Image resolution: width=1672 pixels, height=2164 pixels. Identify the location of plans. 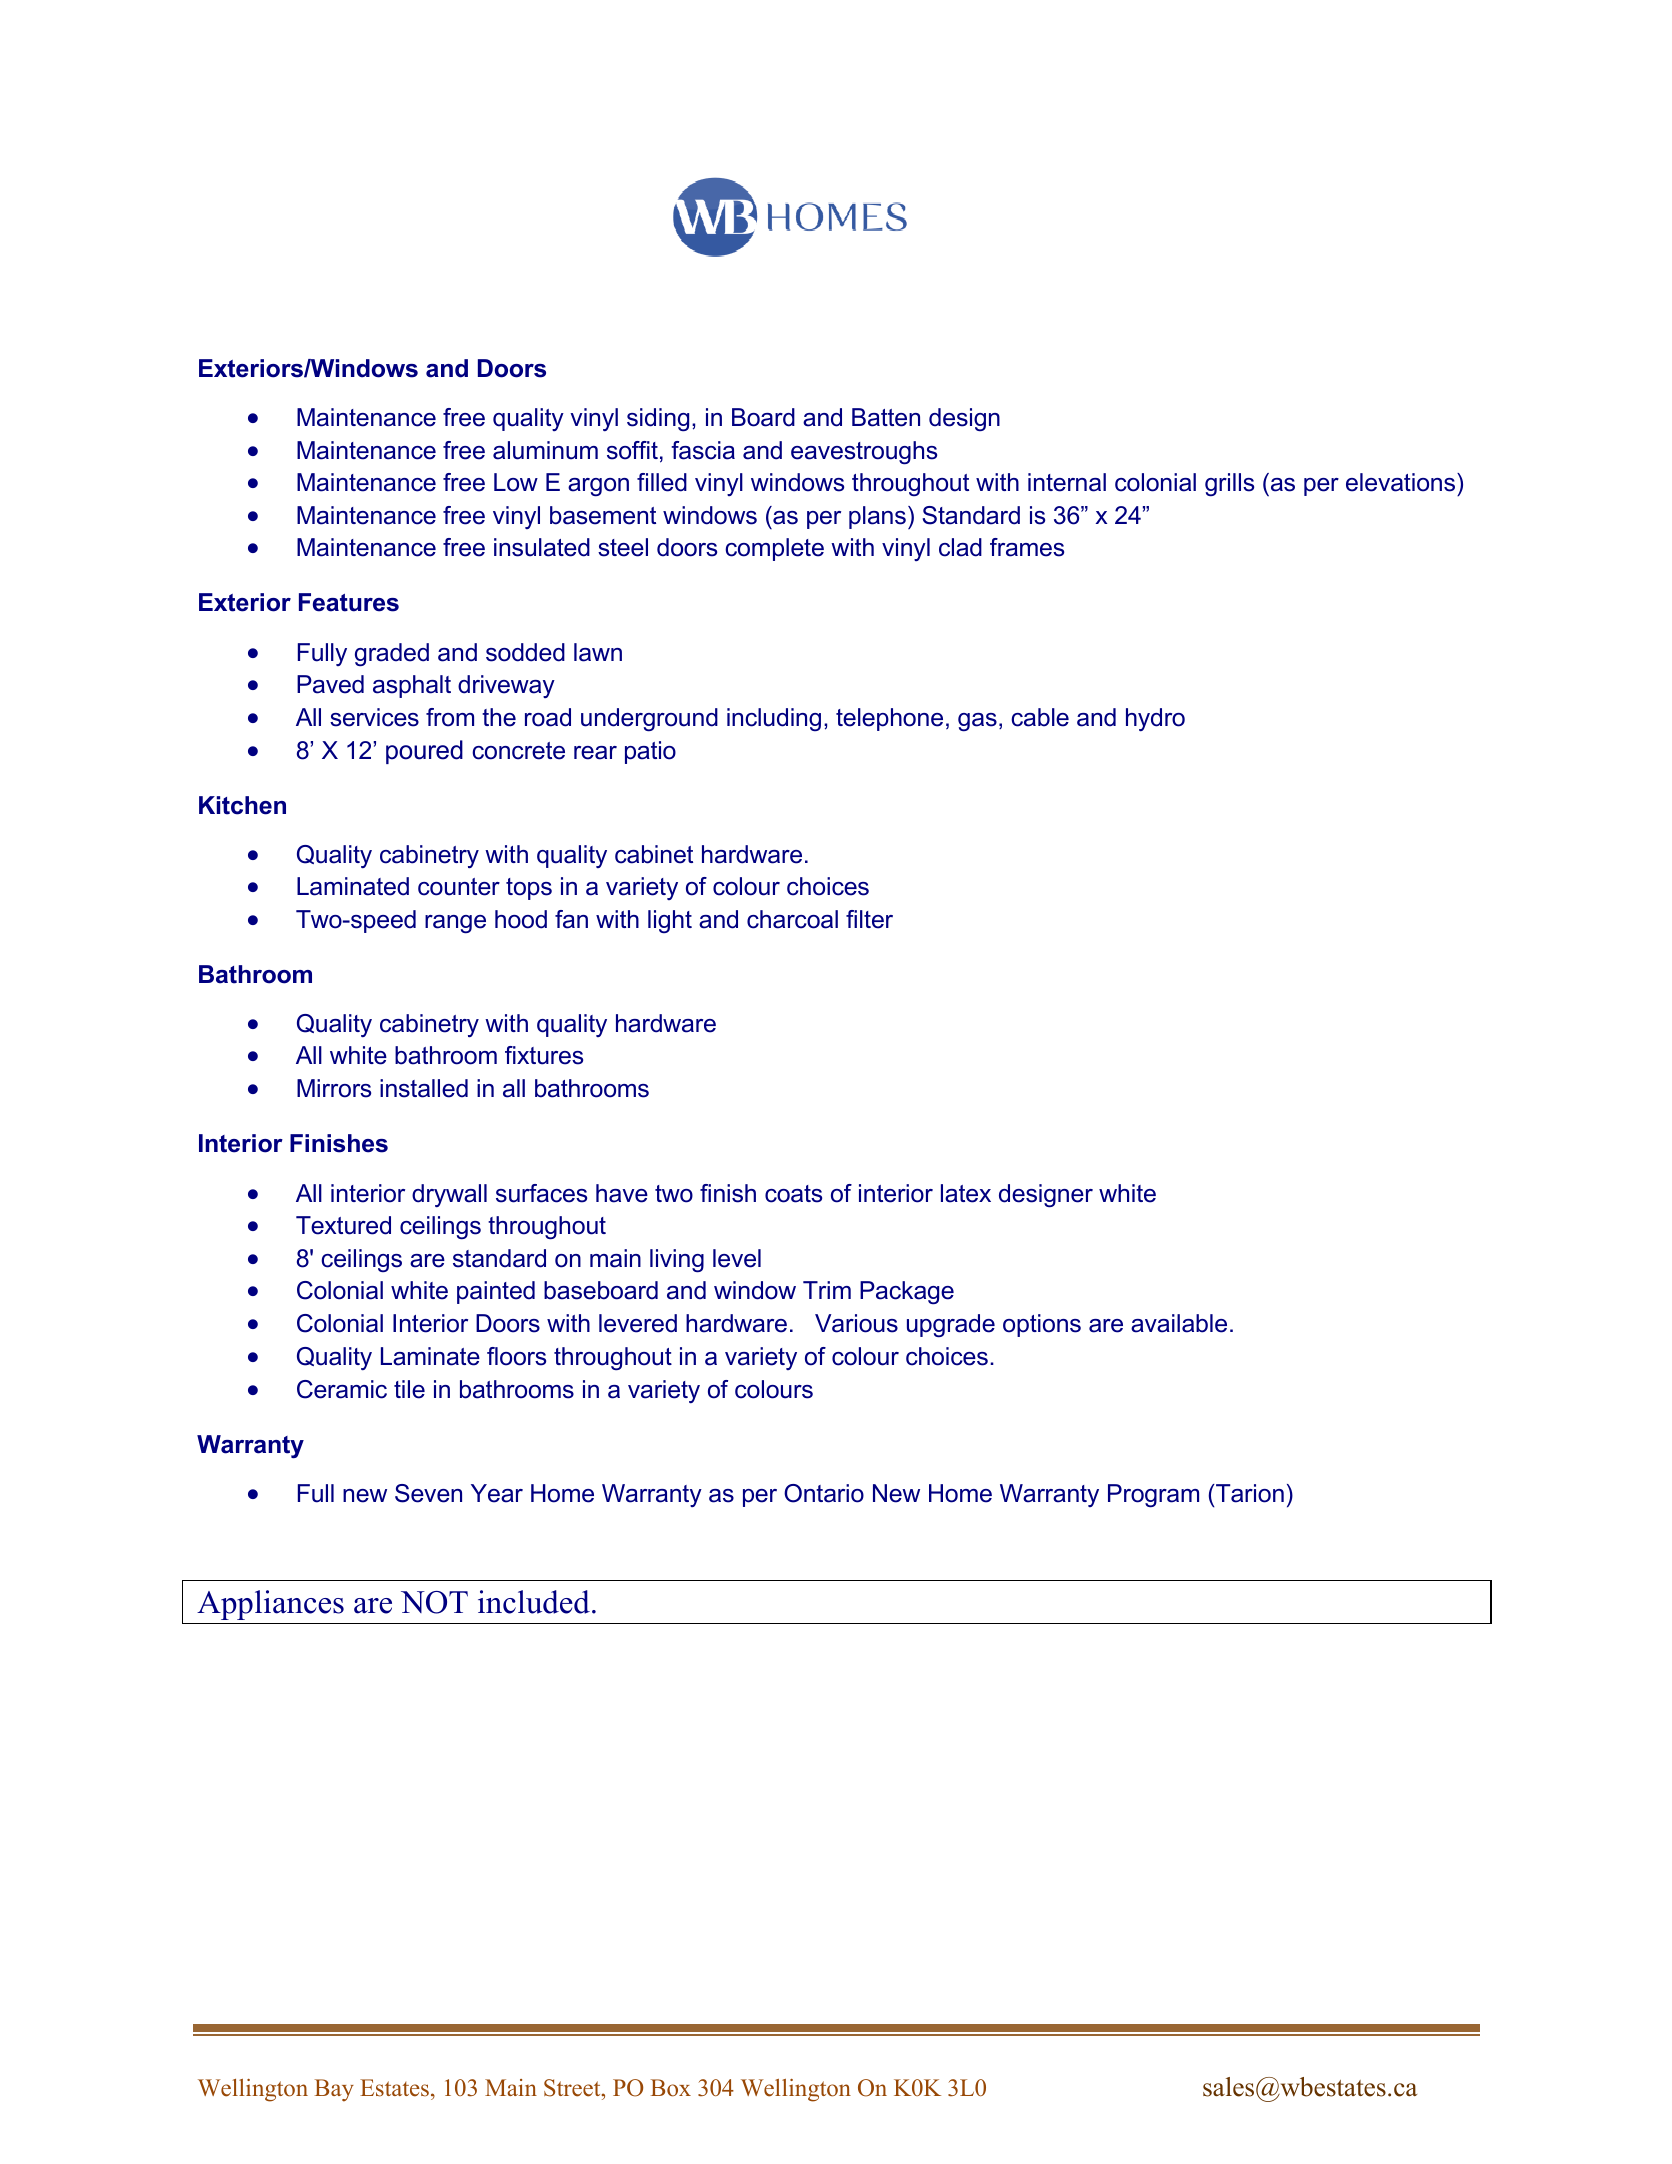
(877, 517).
